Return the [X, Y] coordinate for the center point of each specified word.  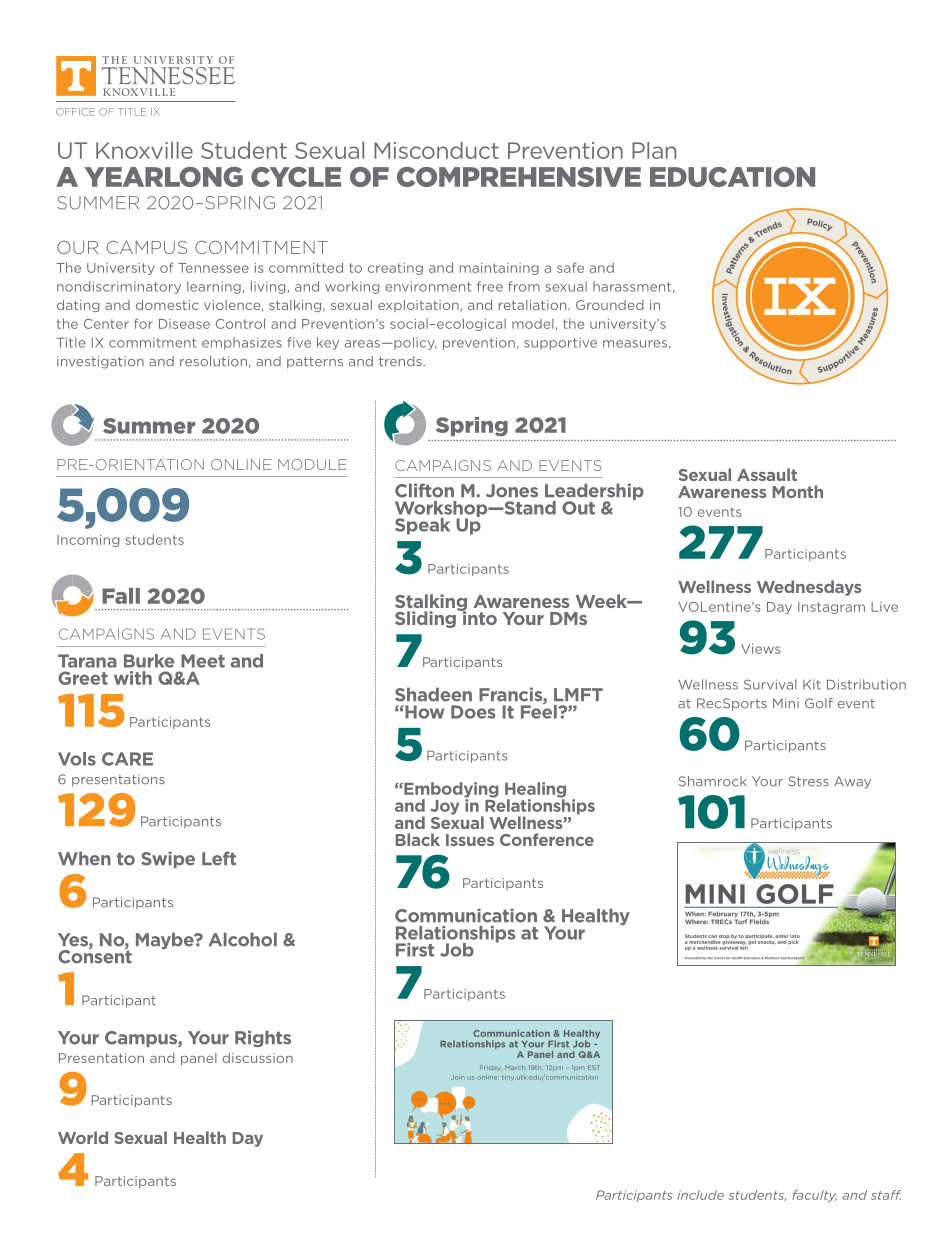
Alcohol [243, 939]
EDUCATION [732, 177]
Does [473, 712]
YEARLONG [164, 177]
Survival [770, 684]
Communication [466, 915]
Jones [512, 491]
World [83, 1137]
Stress [808, 781]
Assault [767, 474]
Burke [149, 661]
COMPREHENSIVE [519, 177]
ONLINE [241, 464]
